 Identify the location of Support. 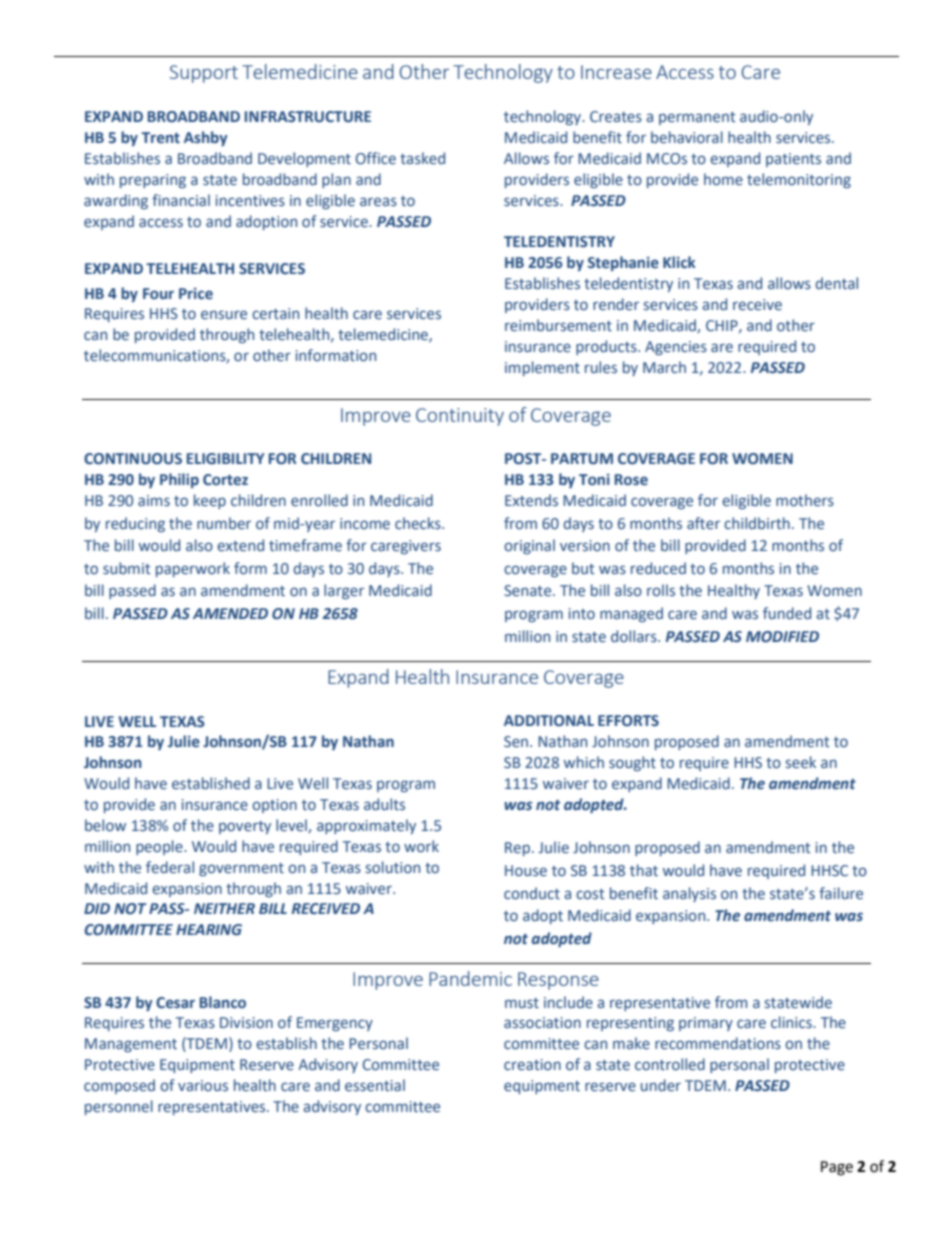
(204, 74).
